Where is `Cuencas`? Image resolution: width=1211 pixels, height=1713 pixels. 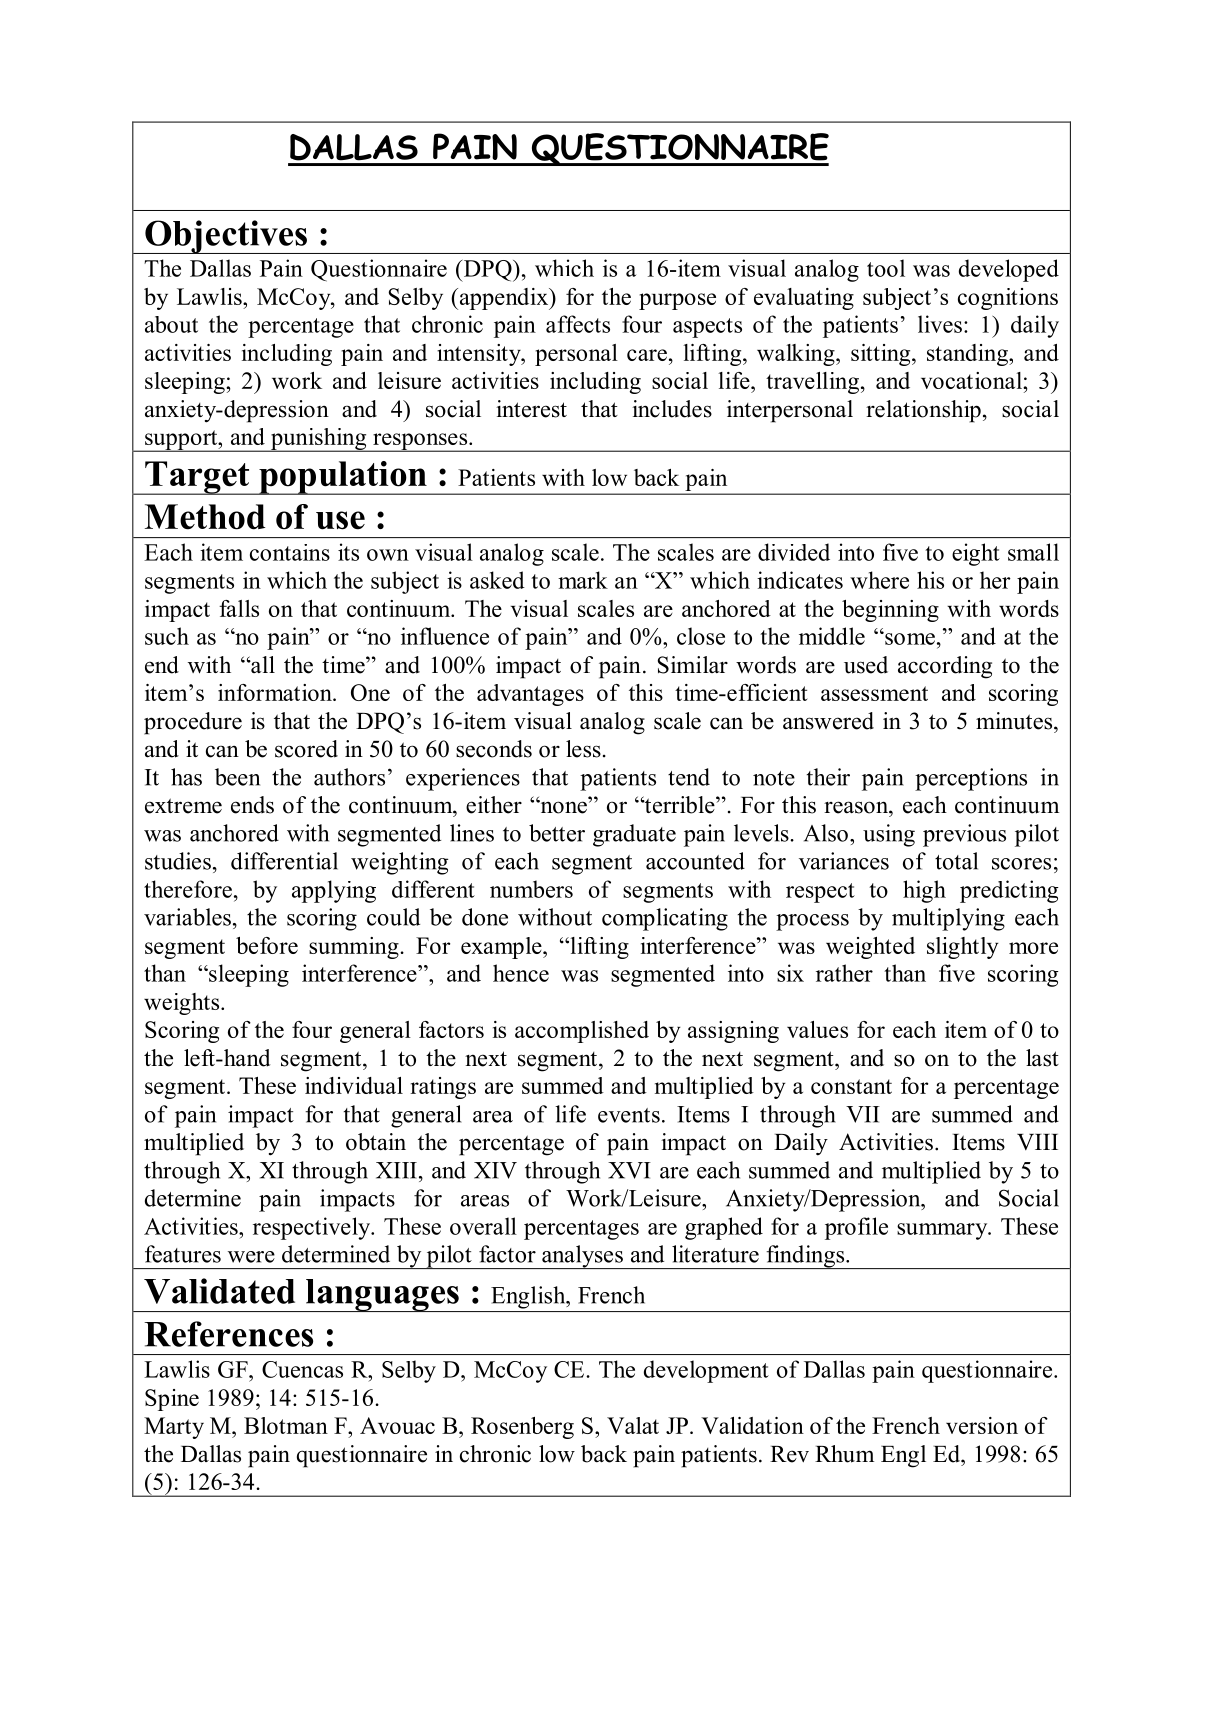 Cuencas is located at coordinates (302, 1369).
